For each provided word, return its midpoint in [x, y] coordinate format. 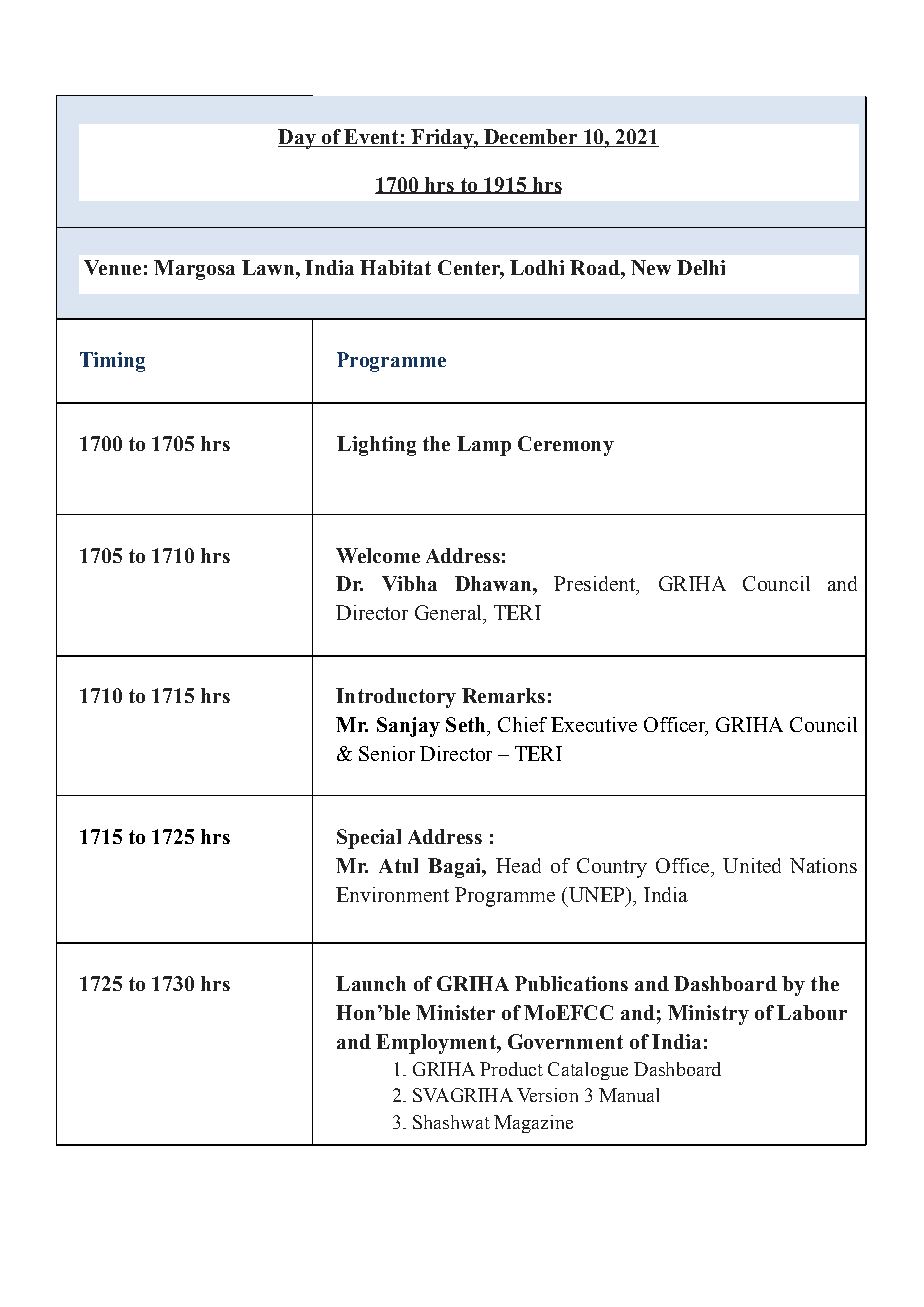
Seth [467, 724]
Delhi [701, 267]
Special [369, 839]
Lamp [484, 446]
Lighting [376, 446]
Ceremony [566, 446]
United [752, 865]
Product [511, 1069]
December [530, 138]
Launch [371, 983]
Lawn [268, 267]
